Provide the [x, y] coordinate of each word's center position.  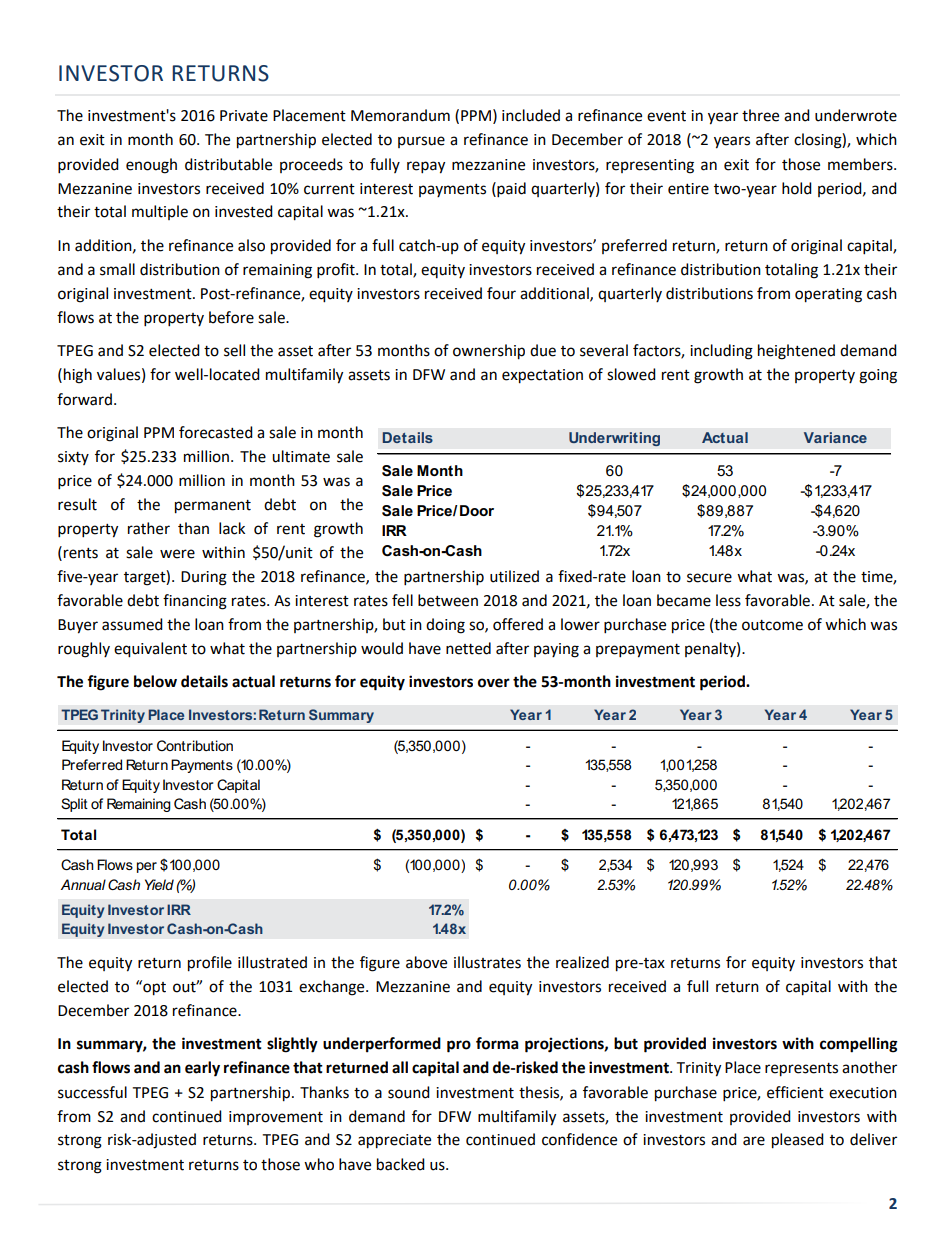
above [426, 962]
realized [582, 962]
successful [92, 1092]
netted [468, 648]
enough [151, 166]
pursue [421, 142]
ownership [489, 352]
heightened [796, 352]
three [760, 115]
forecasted [216, 432]
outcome [772, 625]
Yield [159, 884]
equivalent [150, 650]
